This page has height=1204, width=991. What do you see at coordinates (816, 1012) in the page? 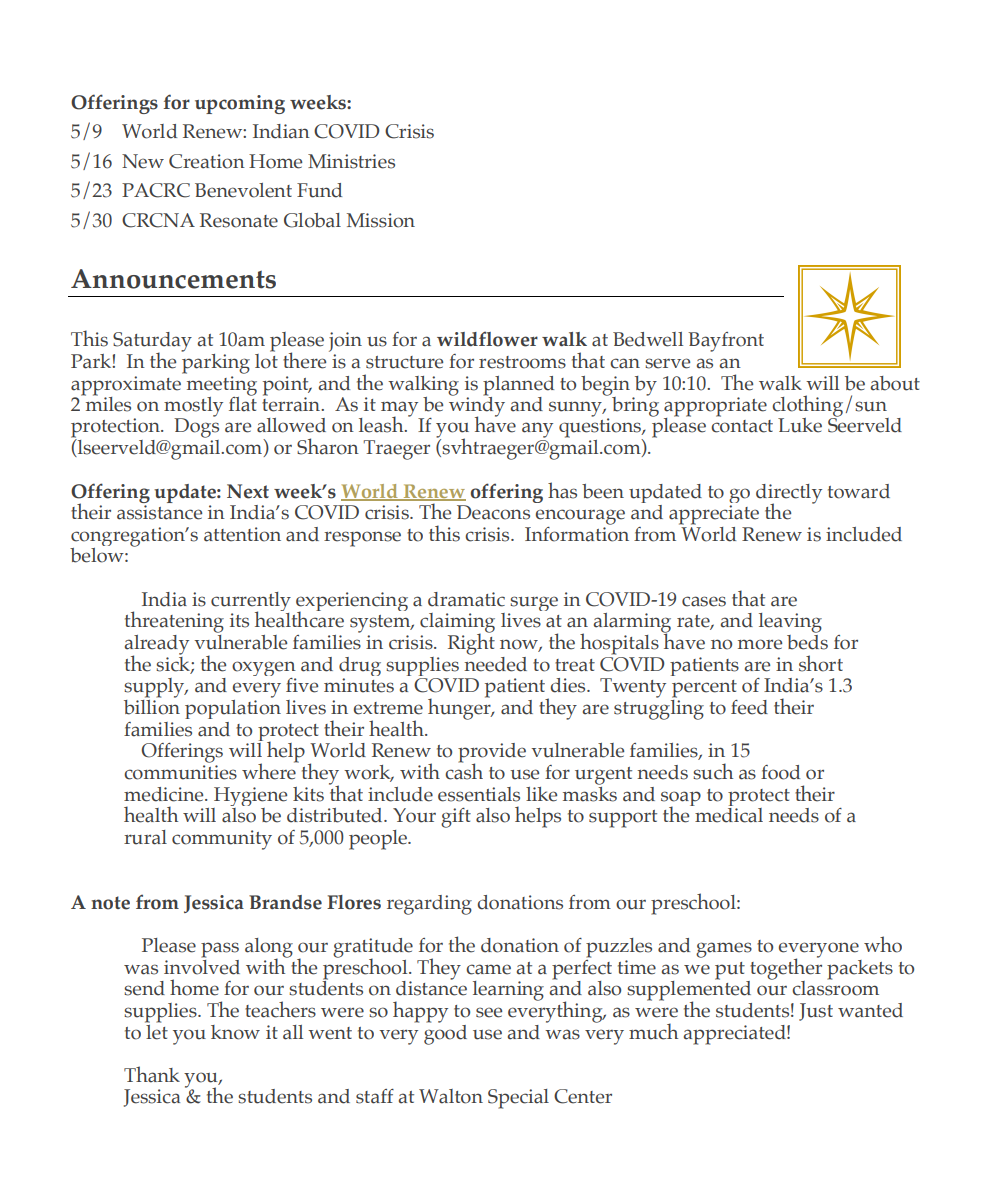
I see `Just` at bounding box center [816, 1012].
